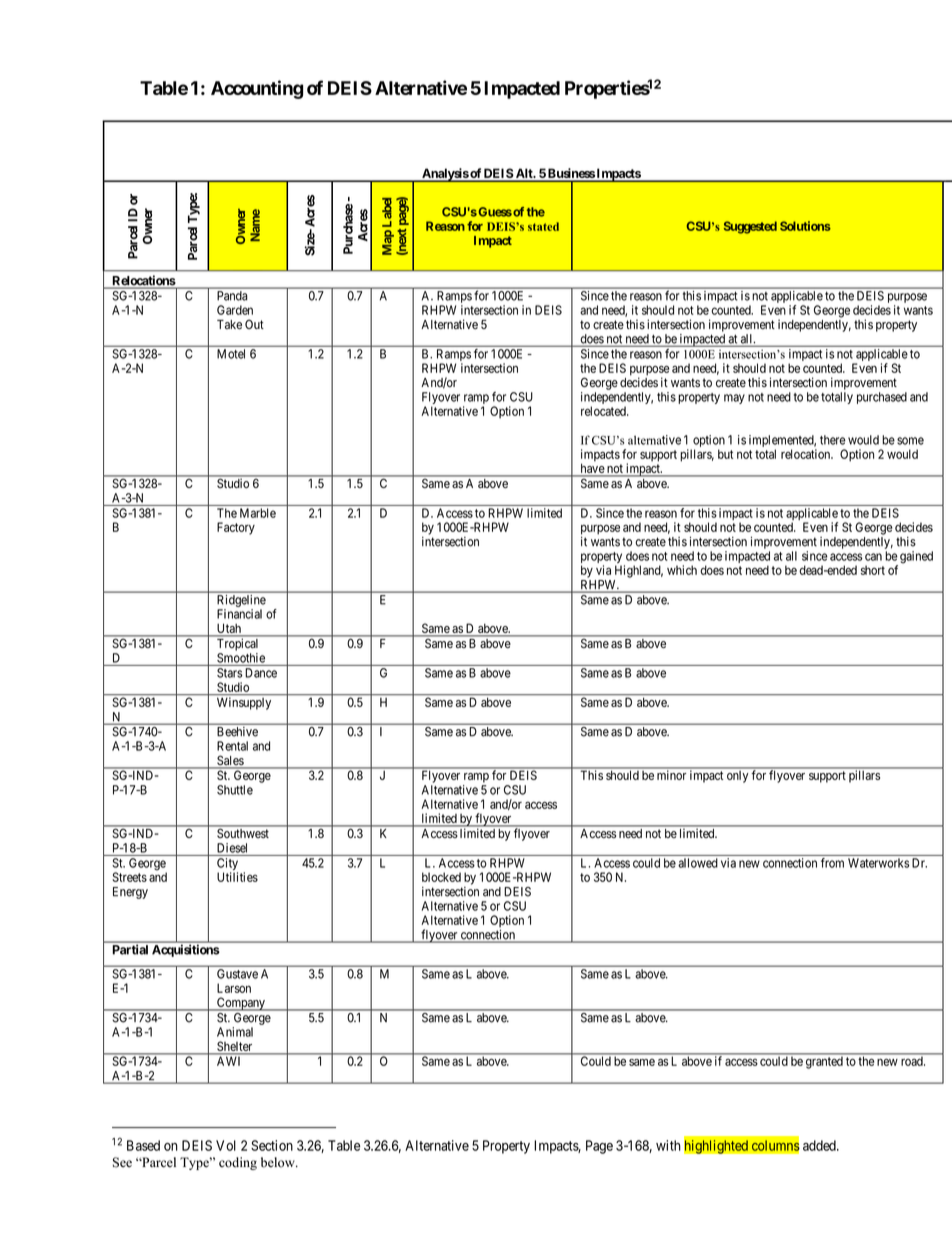 The width and height of the screenshot is (952, 1233). Describe the element at coordinates (257, 89) in the screenshot. I see `Accounting` at that location.
